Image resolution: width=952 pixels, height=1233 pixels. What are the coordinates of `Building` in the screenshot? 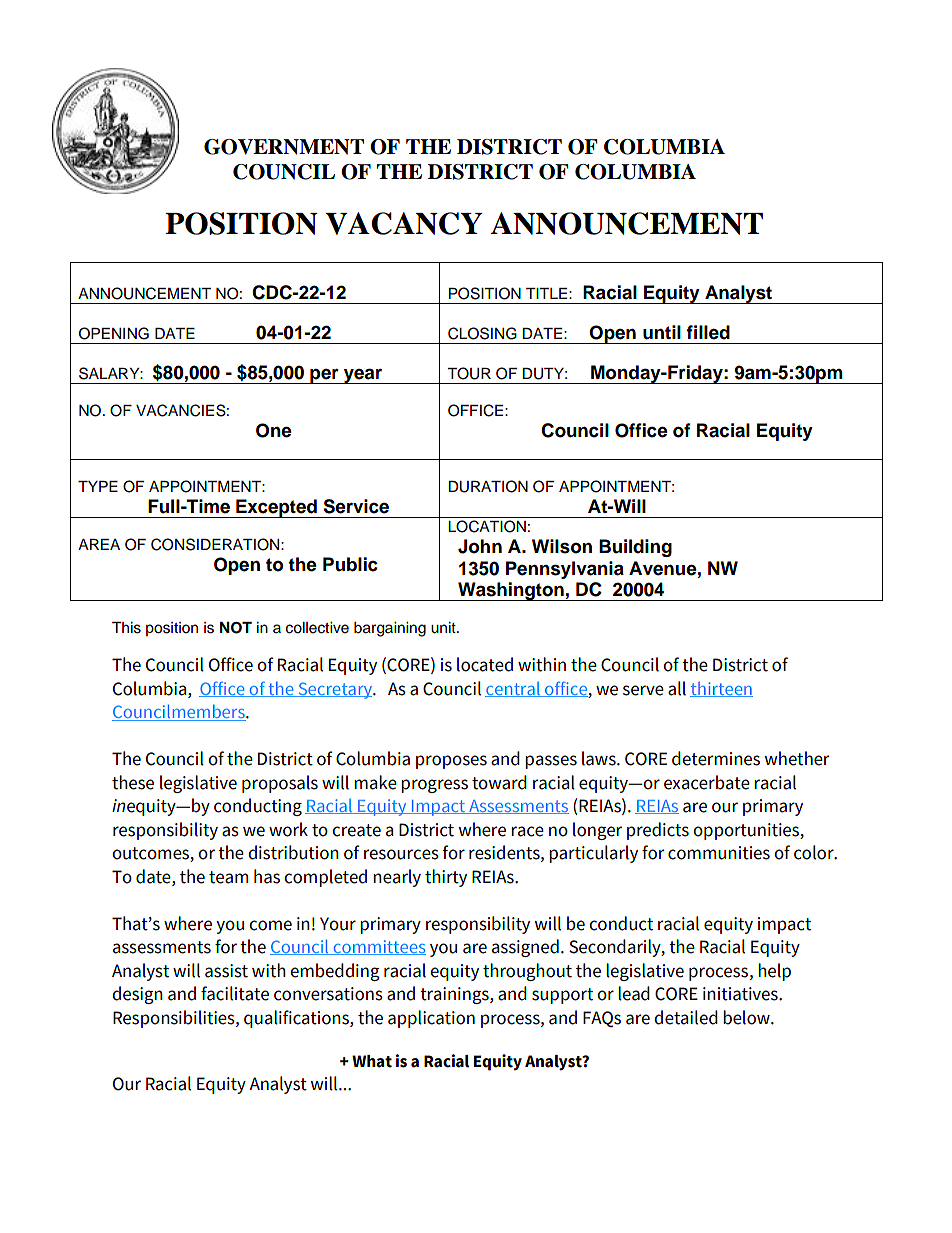 It's located at (635, 548).
